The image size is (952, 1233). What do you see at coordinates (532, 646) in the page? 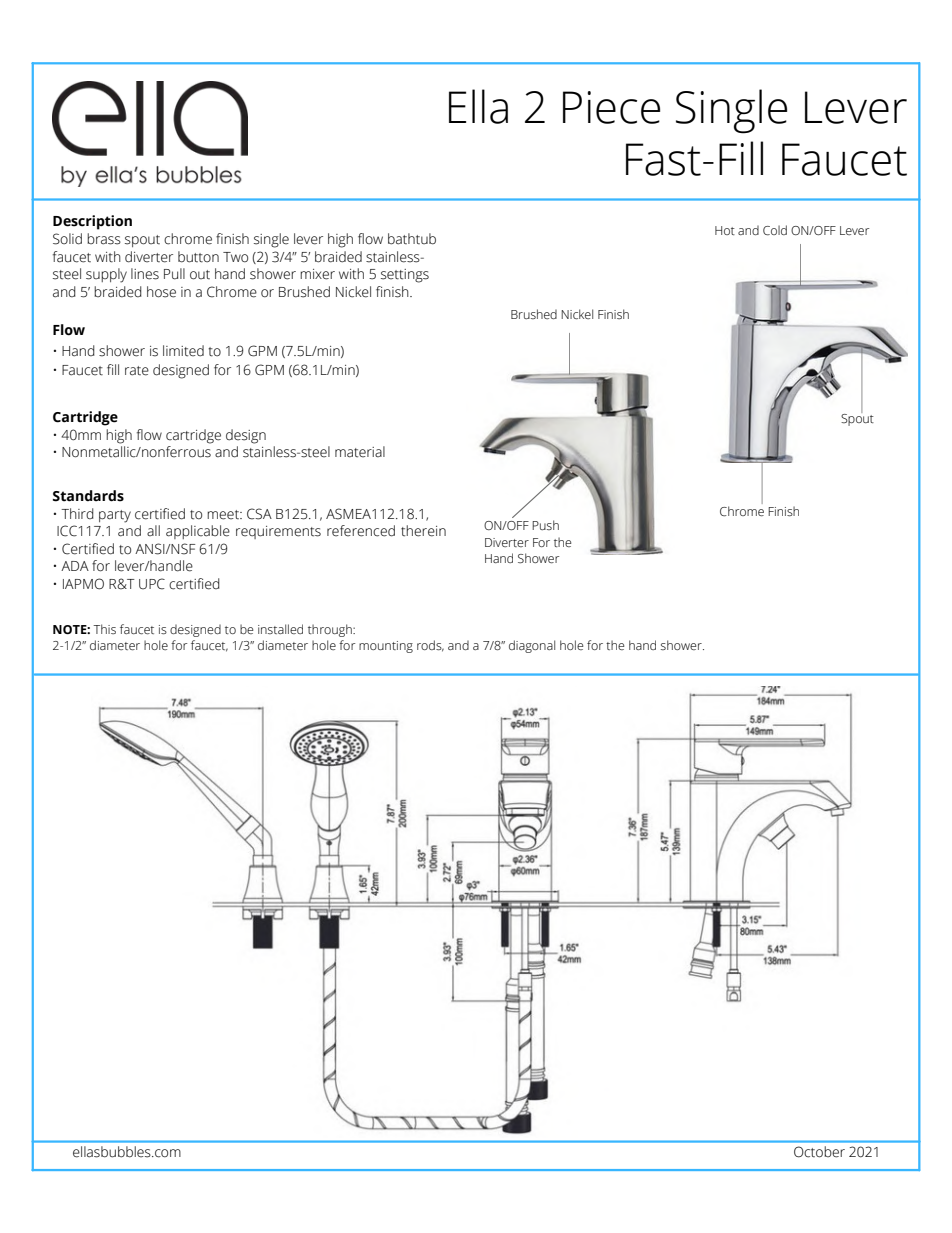
I see `diagonal` at bounding box center [532, 646].
